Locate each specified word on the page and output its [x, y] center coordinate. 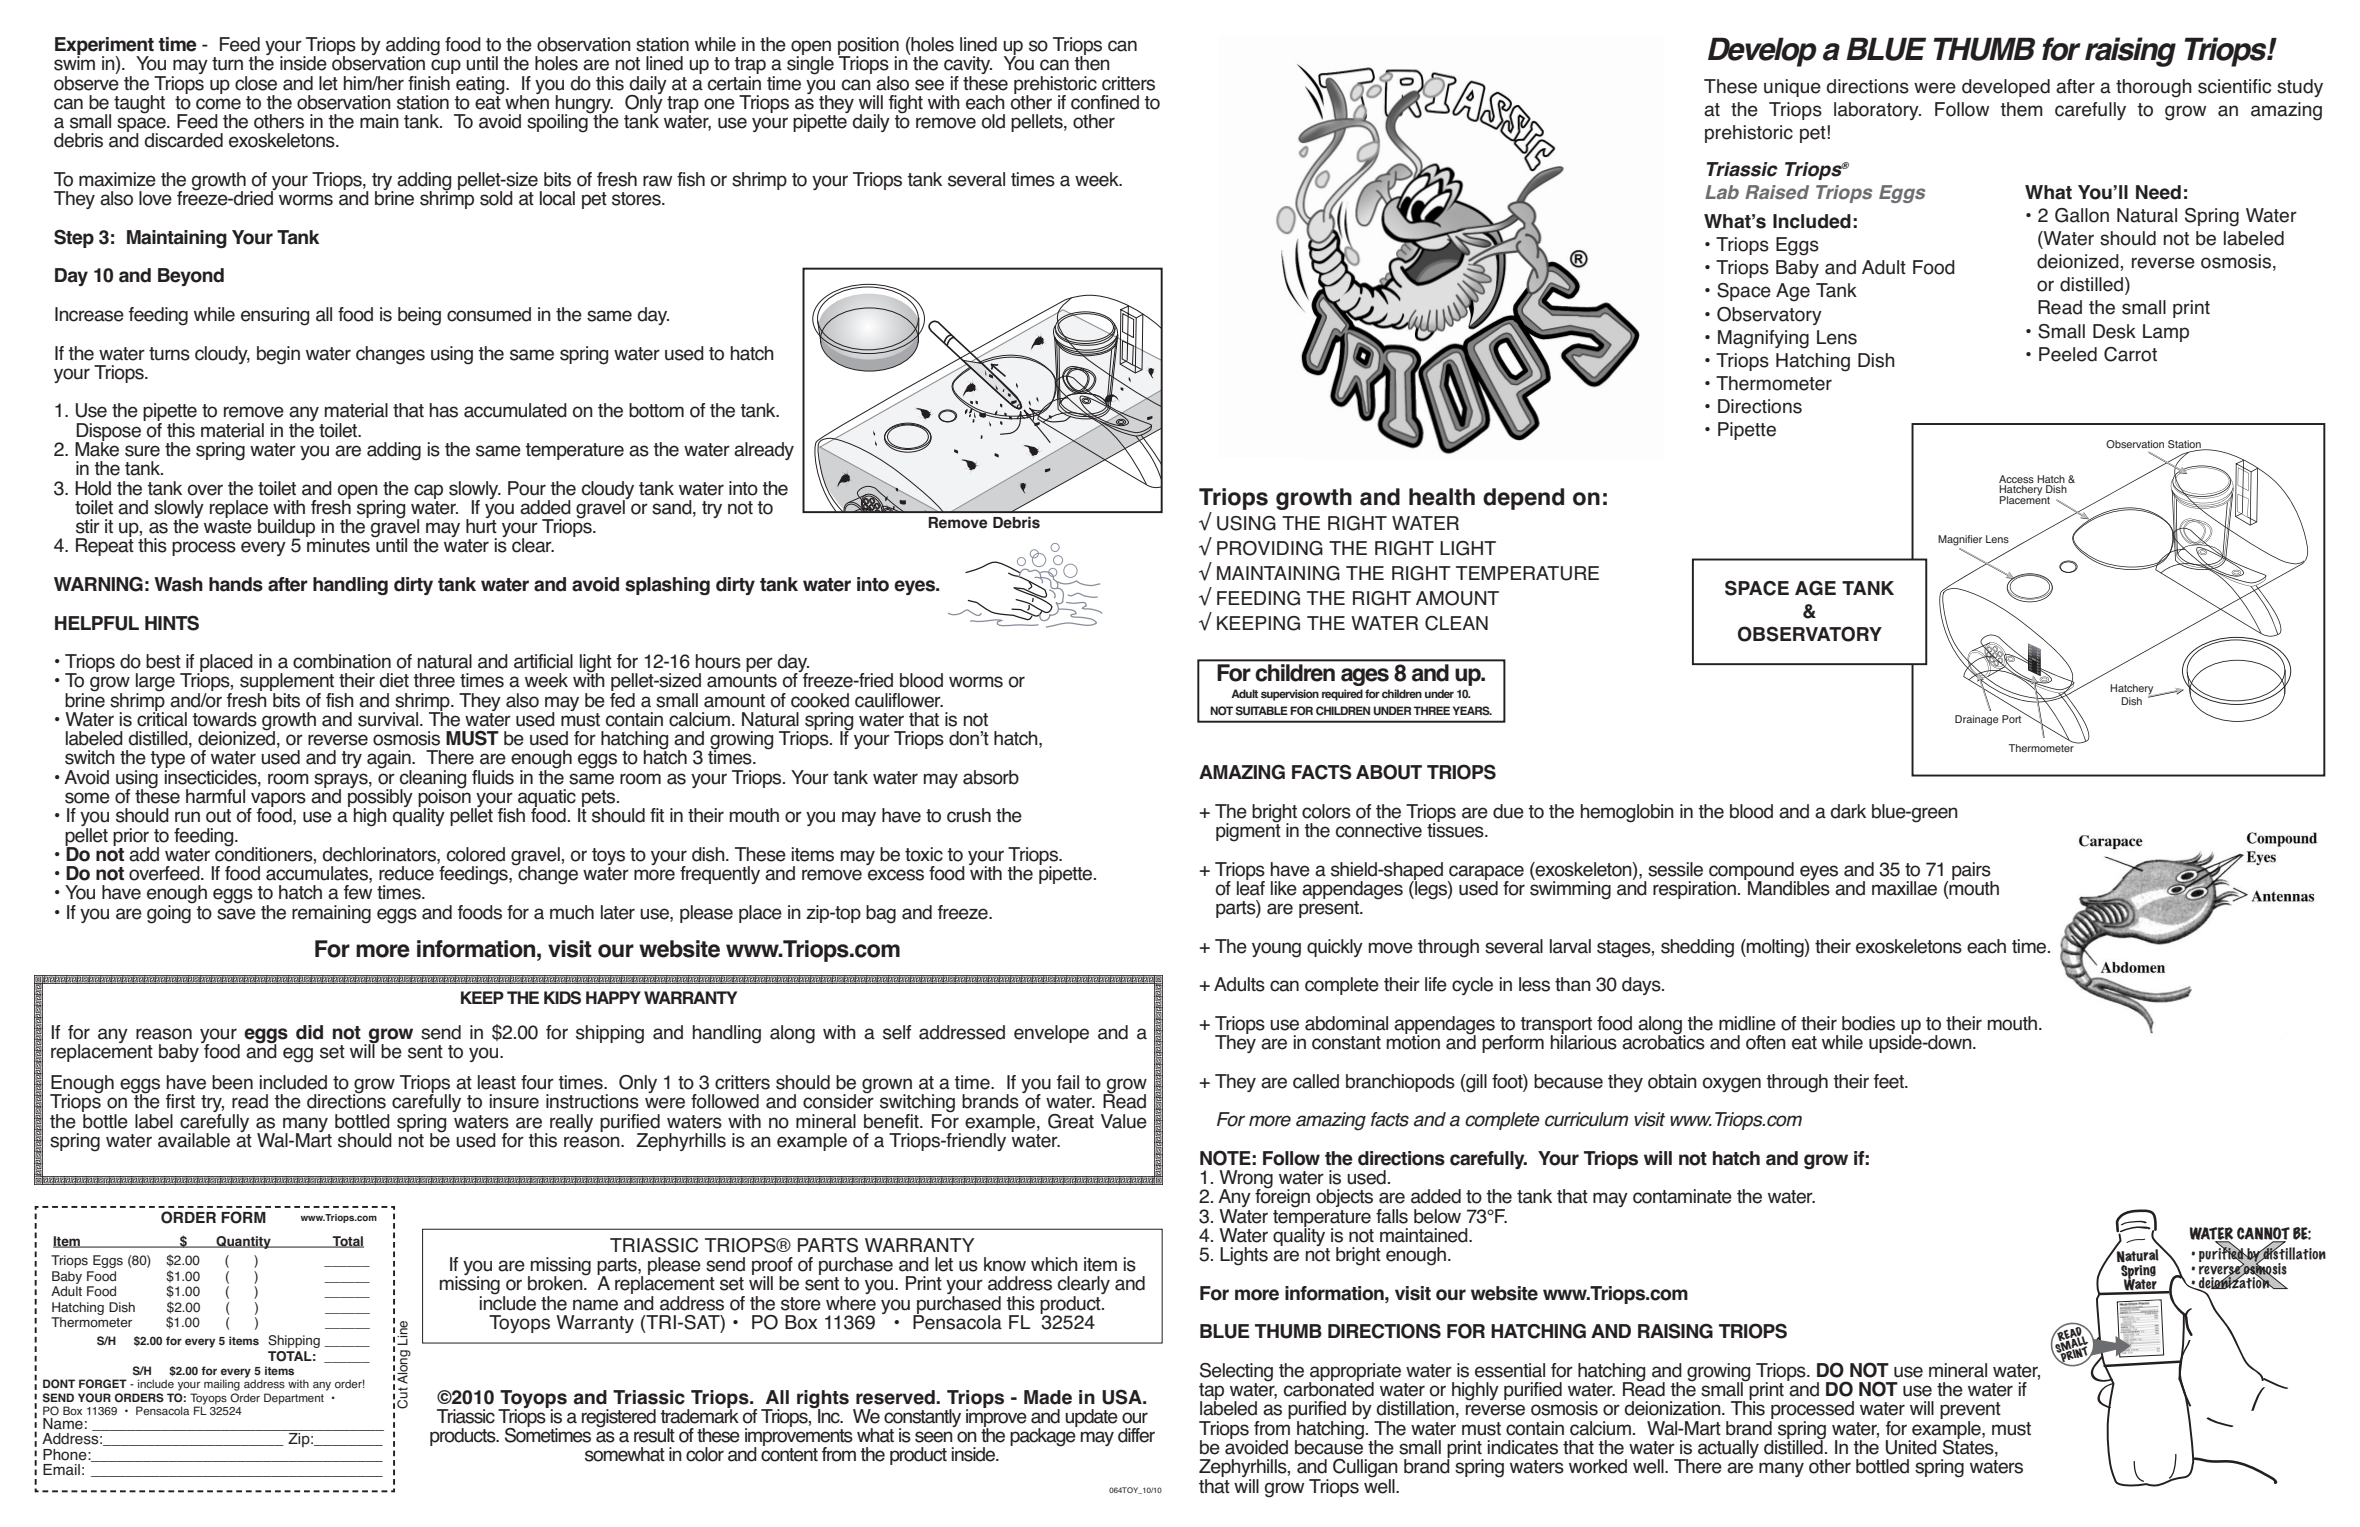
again [390, 760]
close [256, 83]
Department [294, 1399]
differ [1136, 1435]
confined [1105, 102]
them [2021, 109]
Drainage [1977, 720]
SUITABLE [1262, 711]
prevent [1970, 1412]
